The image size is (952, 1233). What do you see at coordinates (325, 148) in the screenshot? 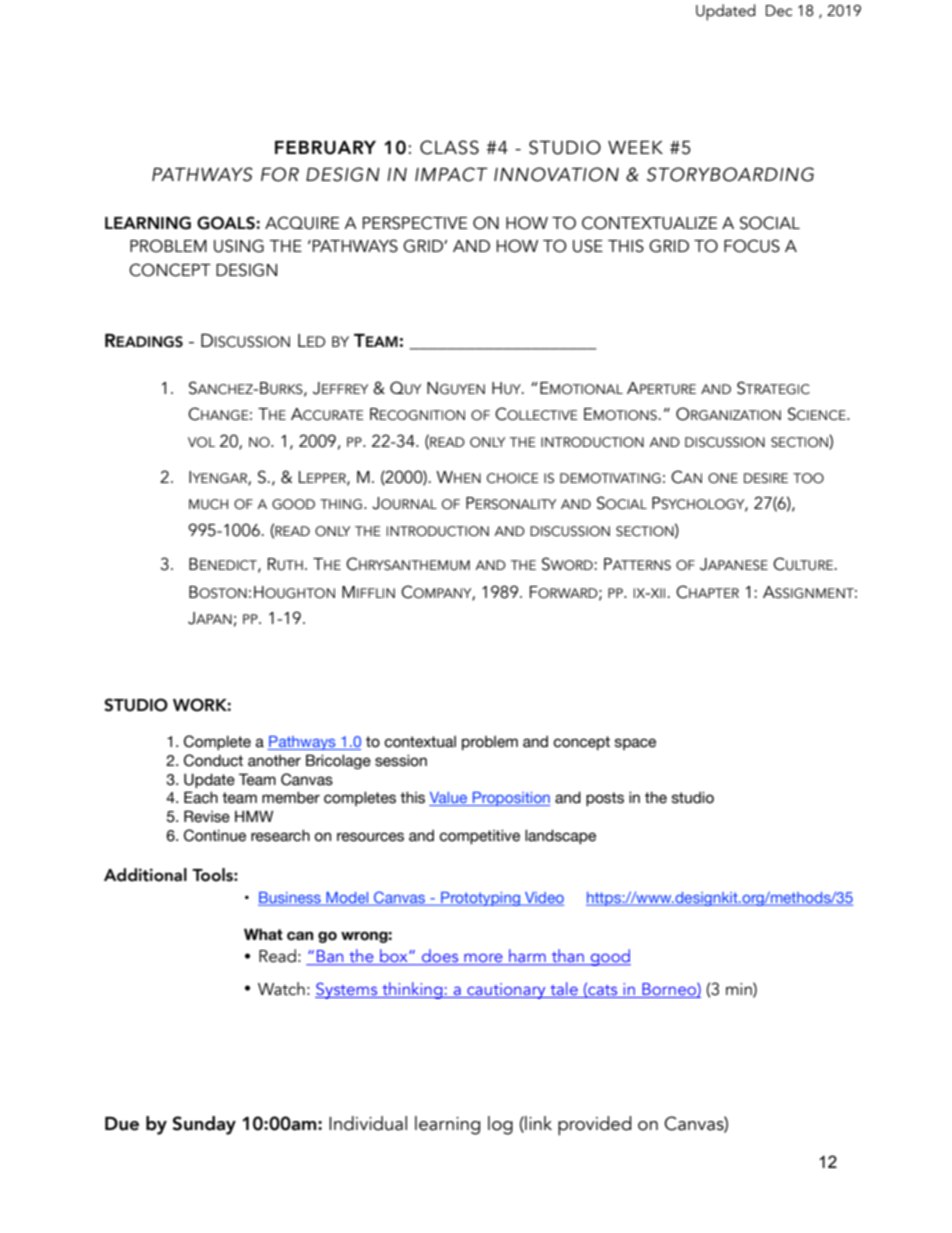
I see `FEBRUARY` at bounding box center [325, 148].
